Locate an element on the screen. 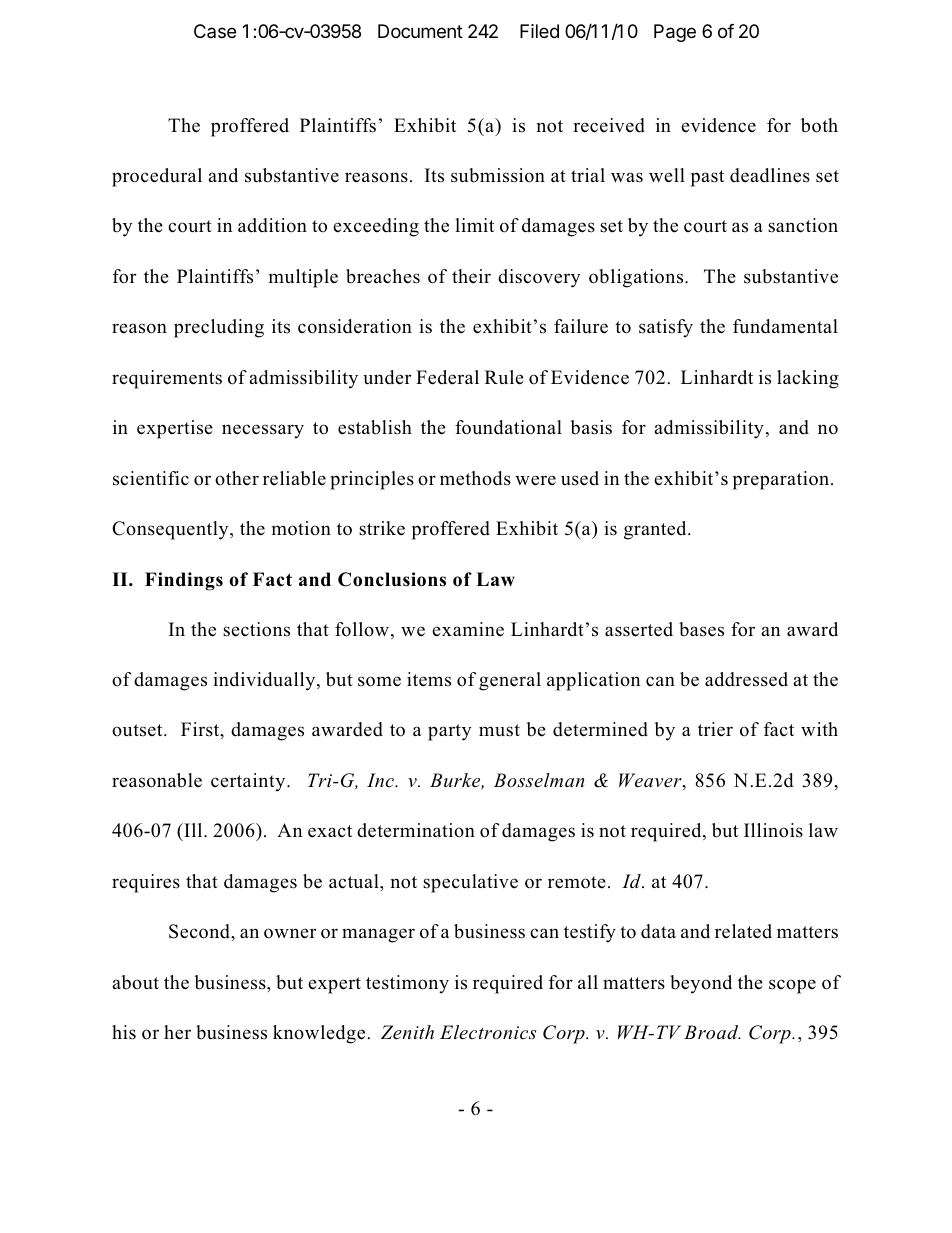 This screenshot has width=952, height=1233. granted is located at coordinates (656, 530).
